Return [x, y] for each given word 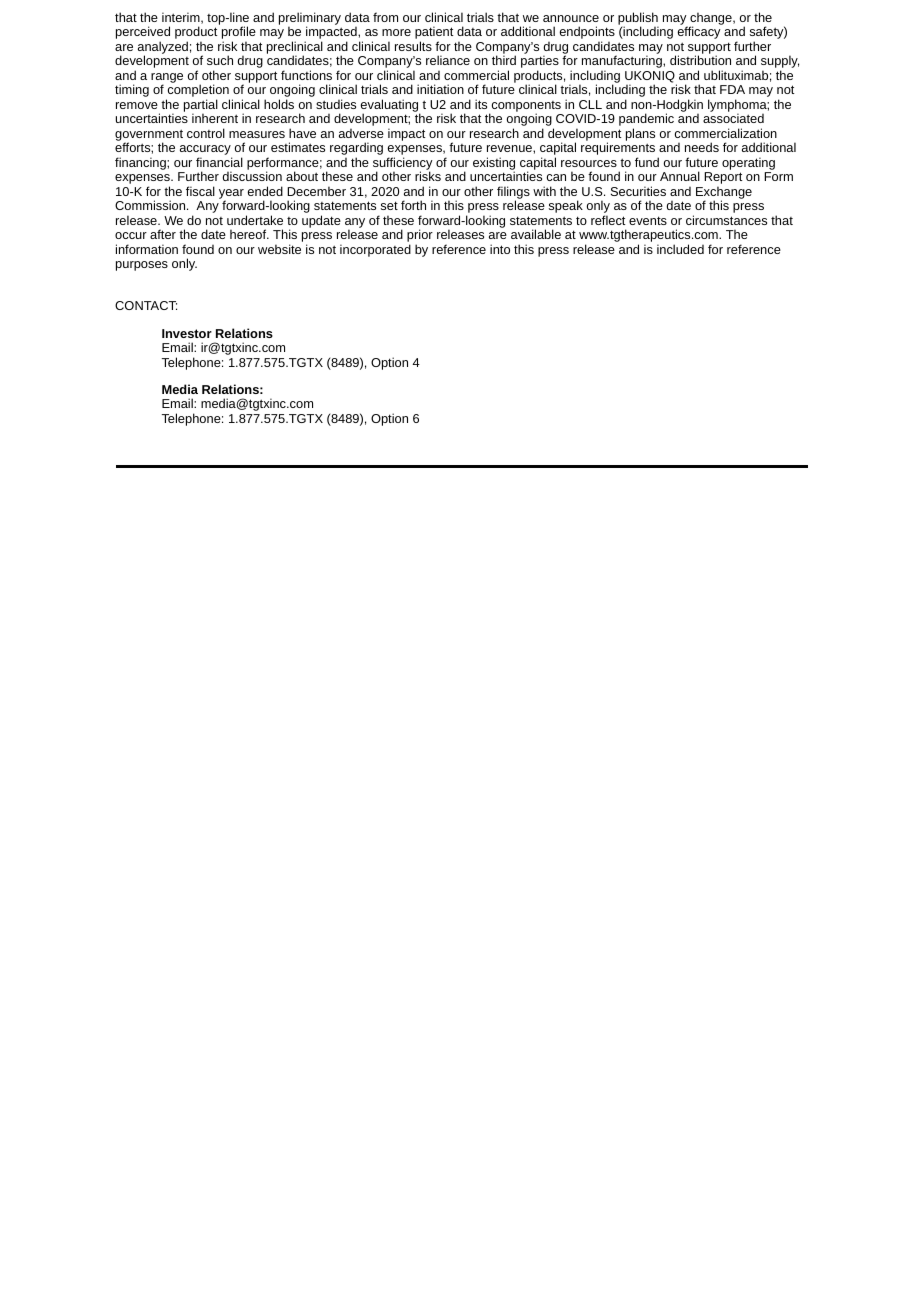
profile [239, 34]
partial [201, 106]
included [680, 249]
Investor [187, 333]
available [536, 234]
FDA [732, 89]
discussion [252, 176]
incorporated [375, 250]
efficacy [699, 32]
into [500, 249]
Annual [680, 176]
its [481, 104]
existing [494, 164]
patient [434, 34]
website [279, 249]
